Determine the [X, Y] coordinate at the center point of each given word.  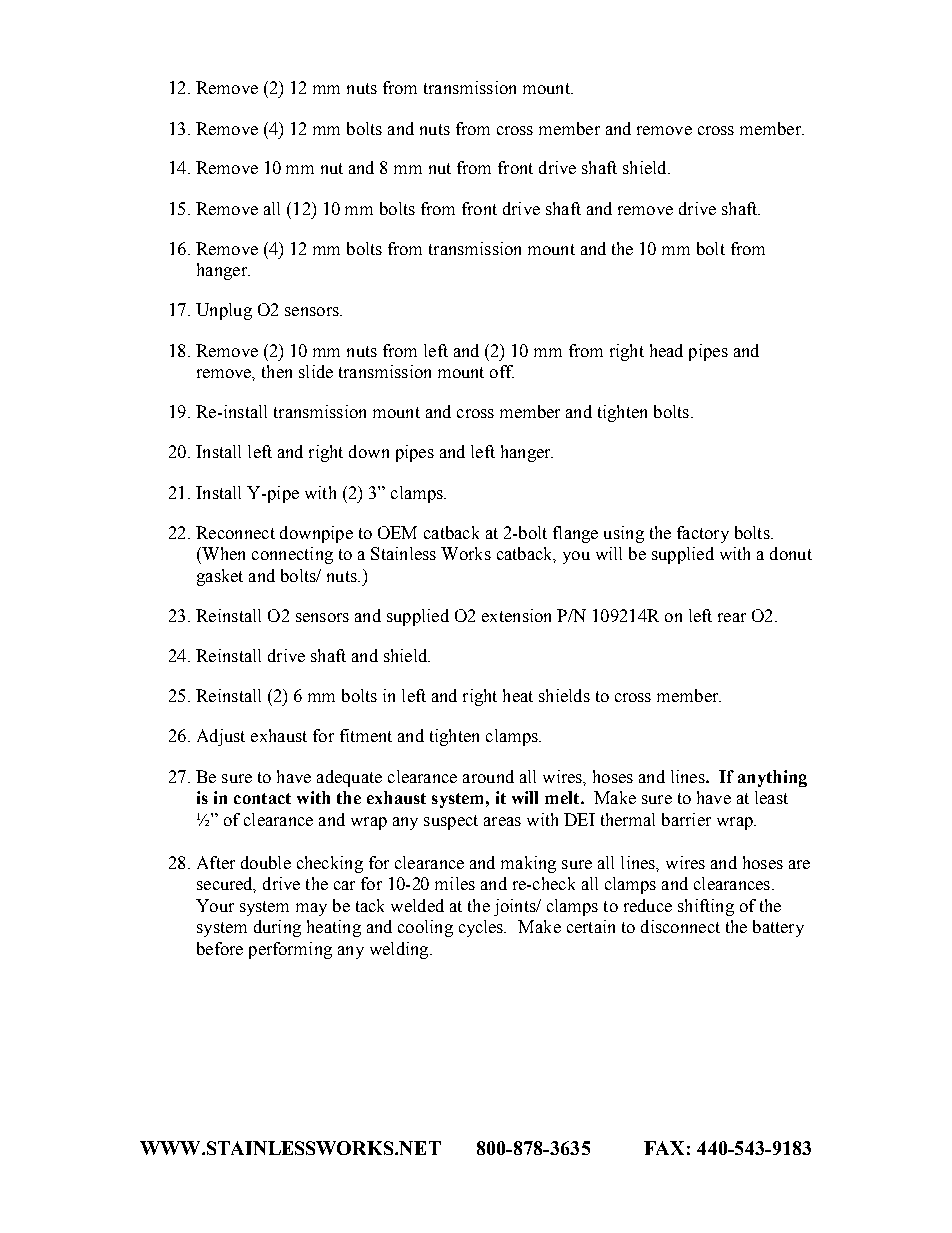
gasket [220, 577]
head [666, 350]
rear [732, 617]
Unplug [224, 311]
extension [516, 615]
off [502, 371]
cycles [482, 928]
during [277, 928]
